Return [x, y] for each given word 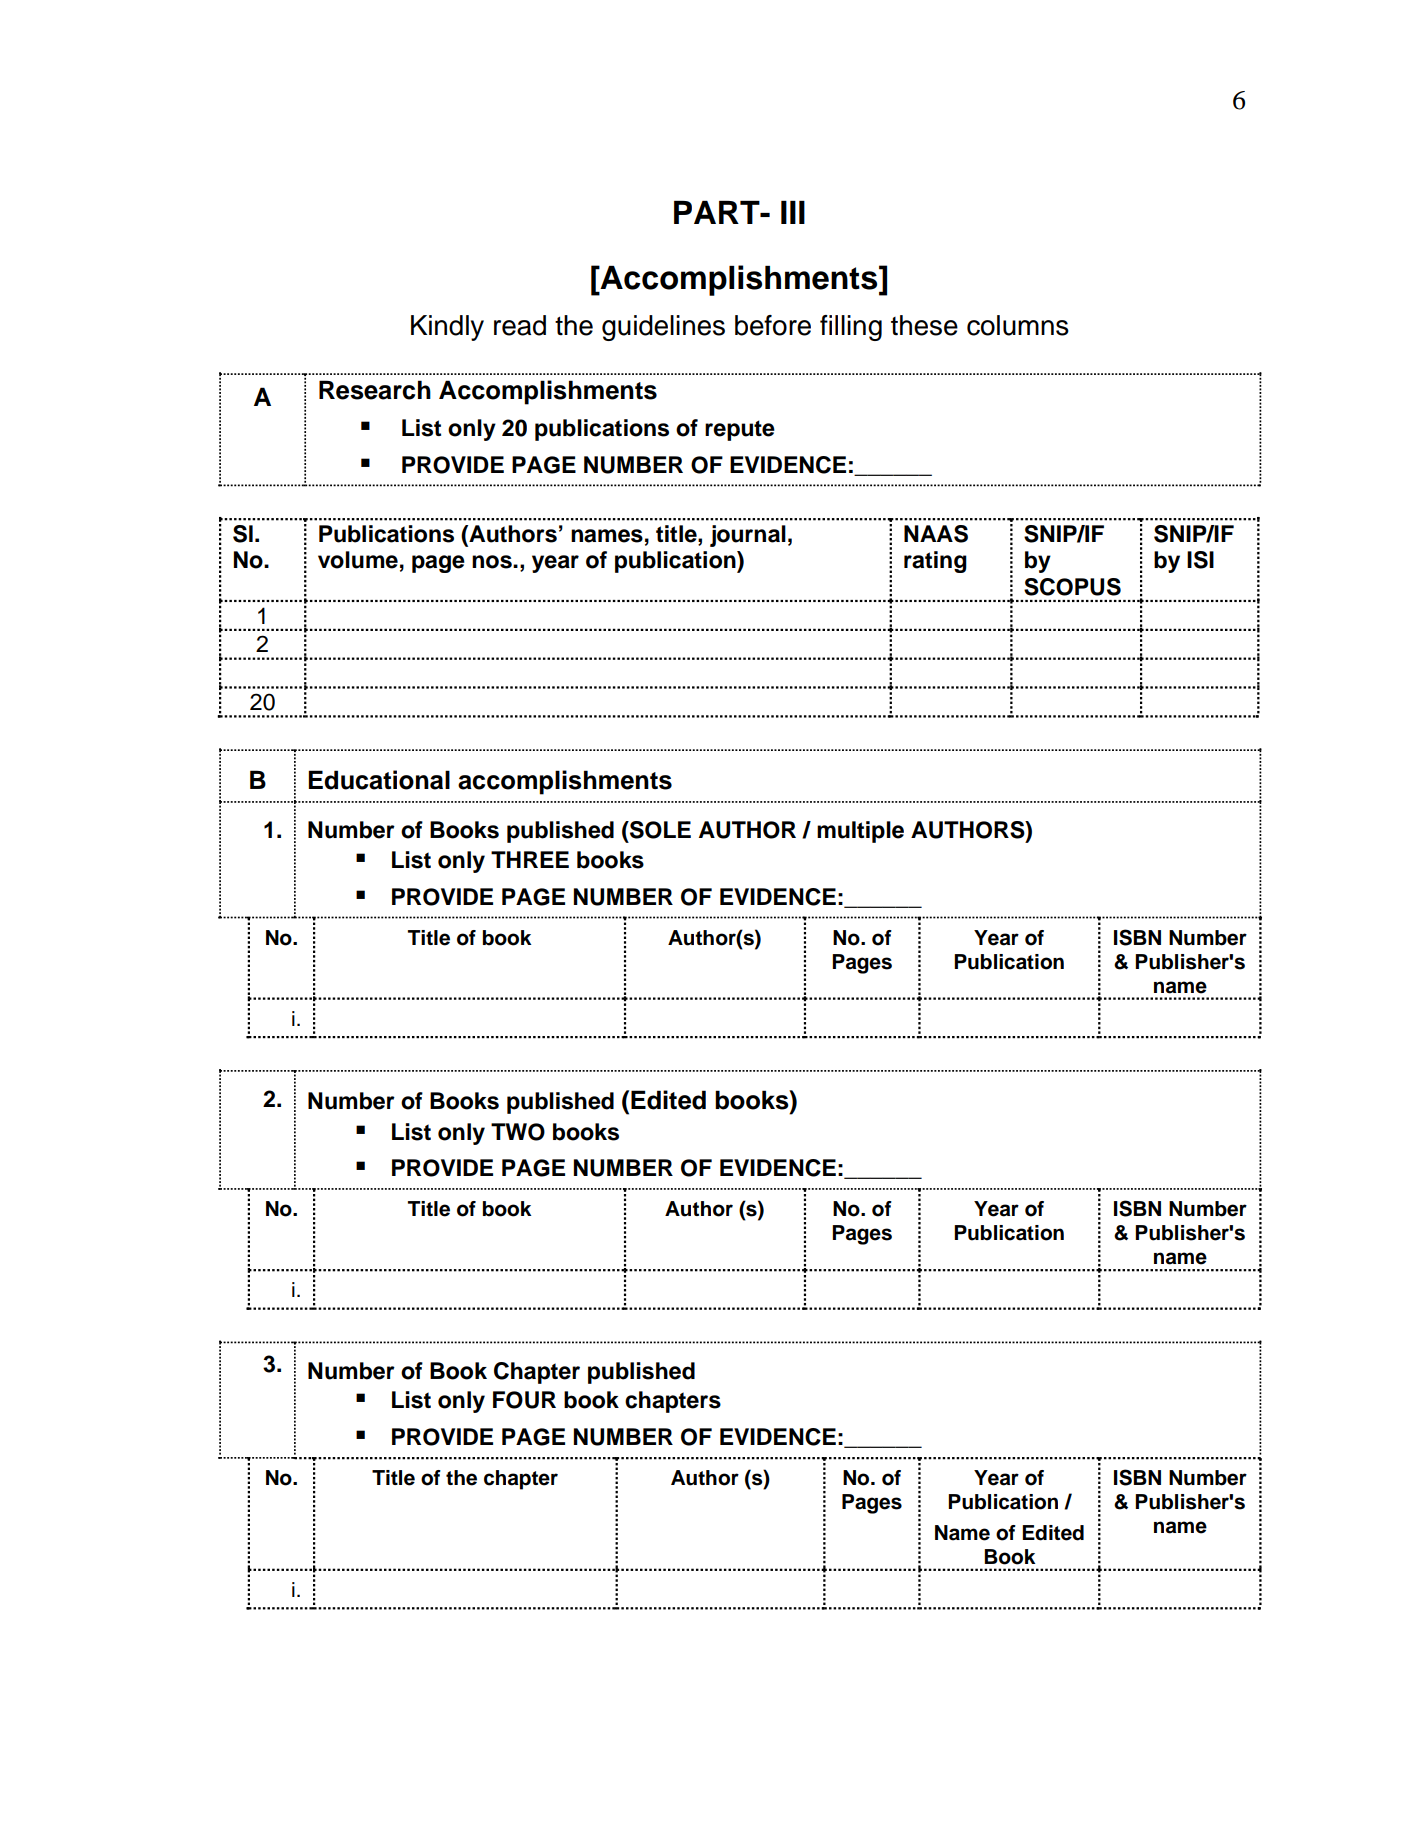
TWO [518, 1132]
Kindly [447, 328]
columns [1018, 325]
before [773, 325]
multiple [860, 832]
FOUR [524, 1400]
